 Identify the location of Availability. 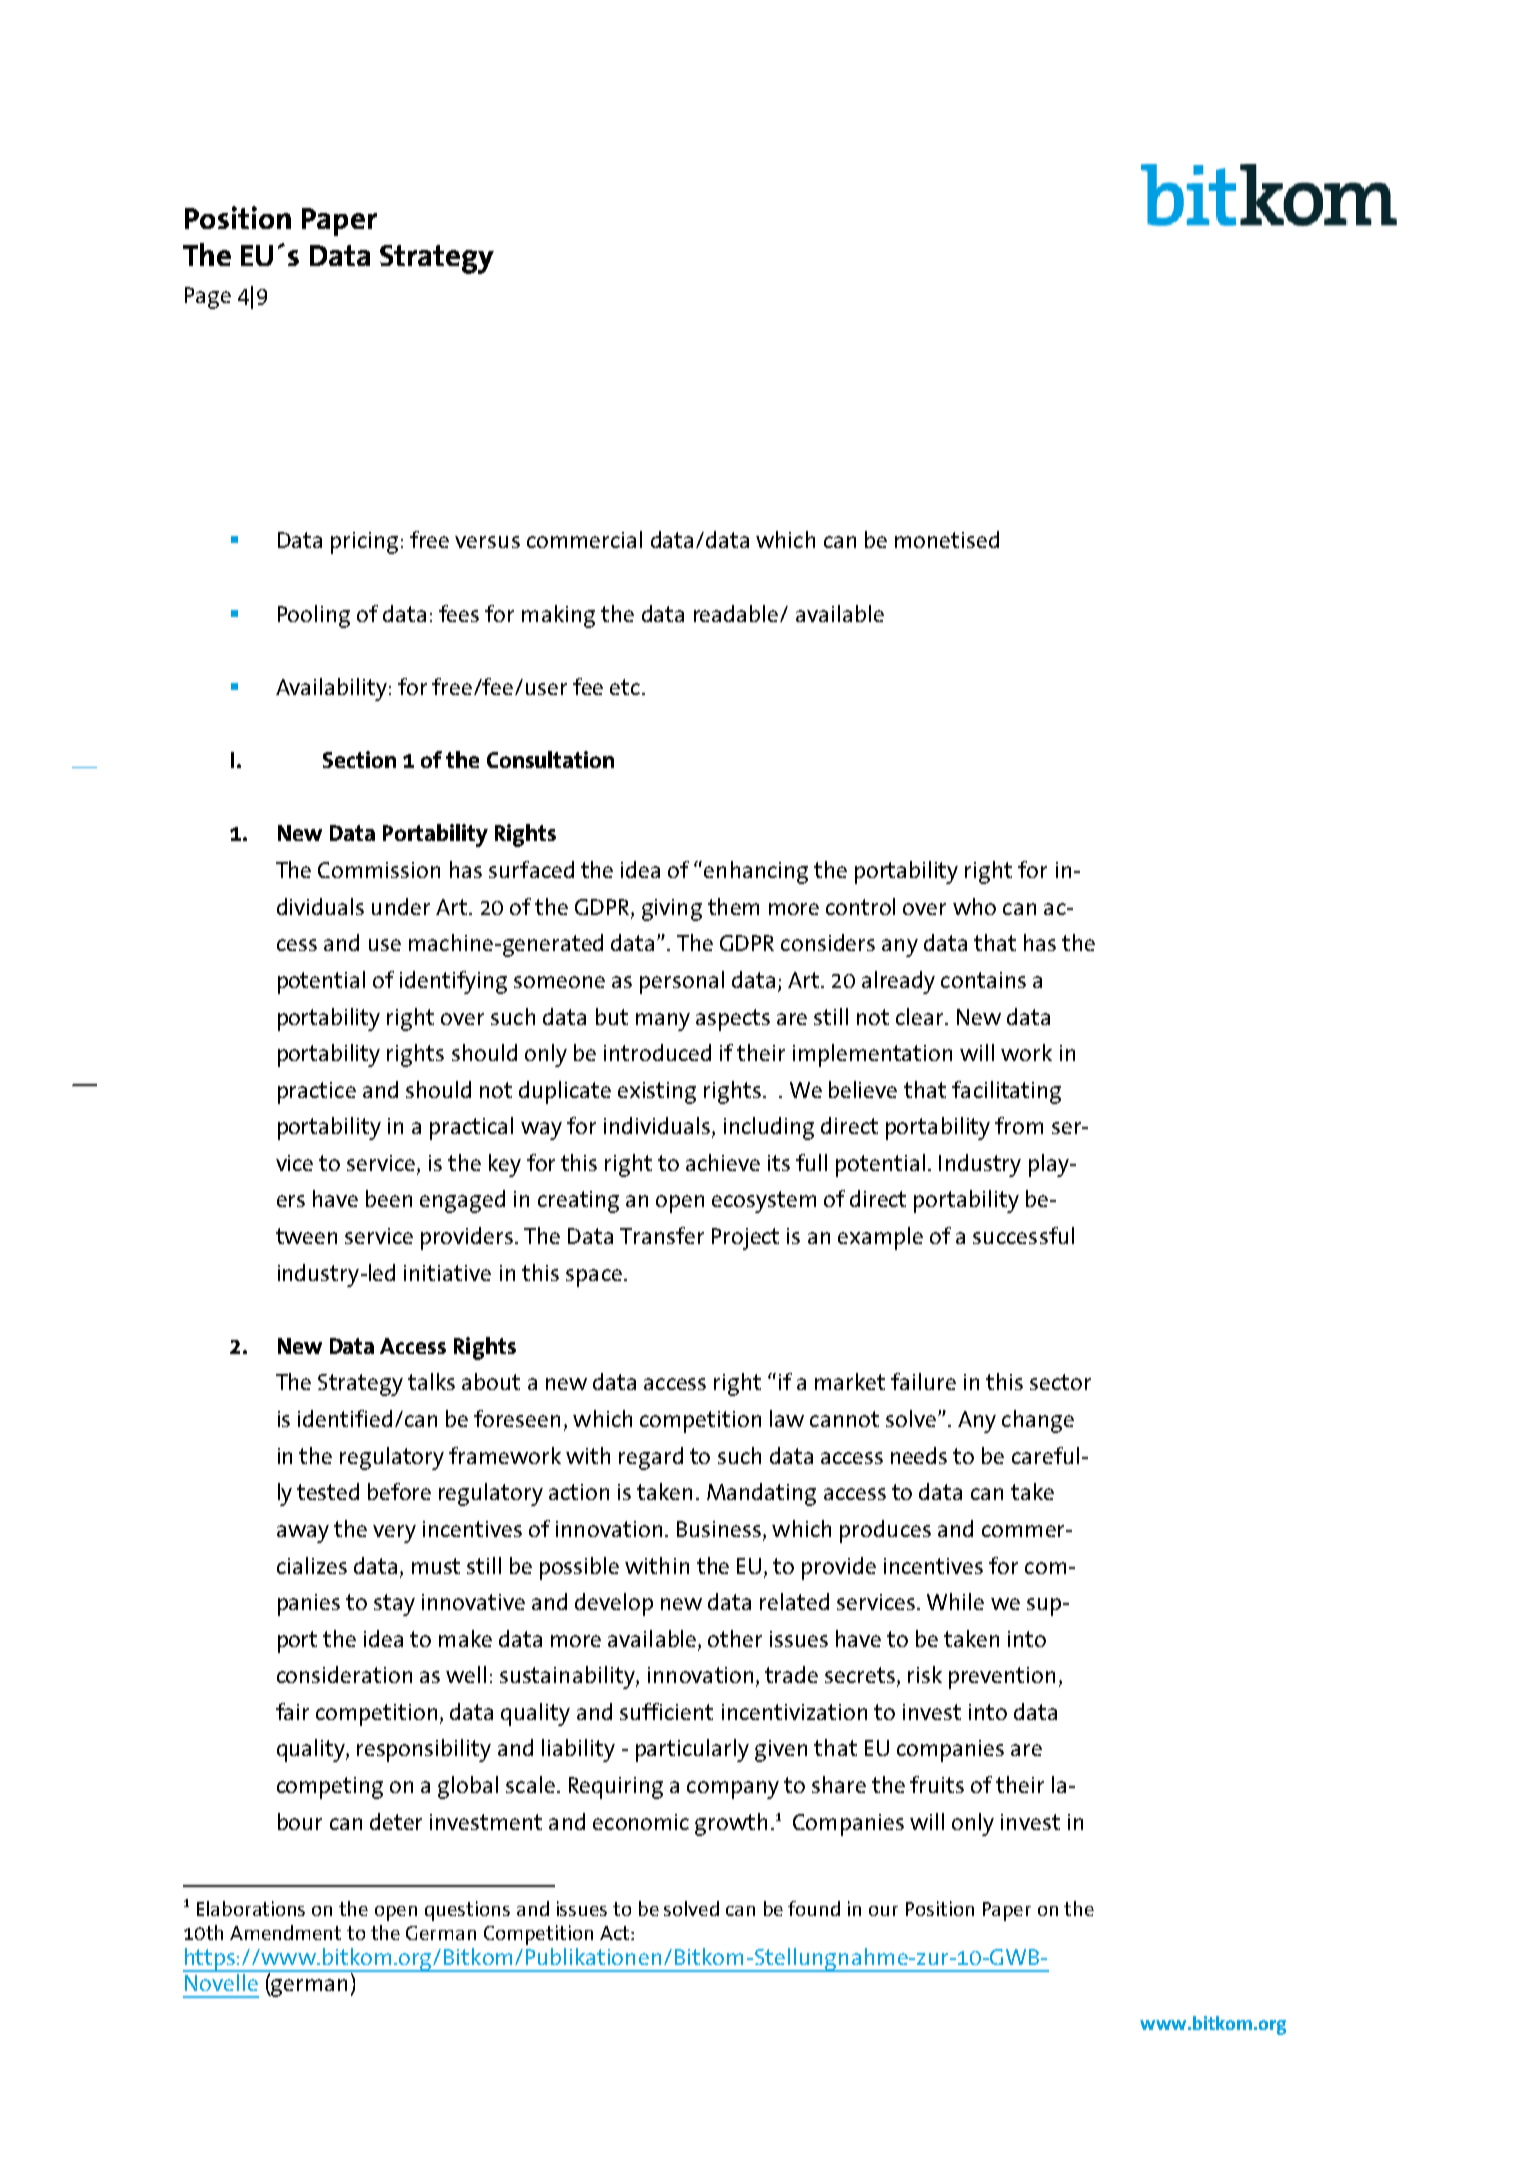
(333, 689).
